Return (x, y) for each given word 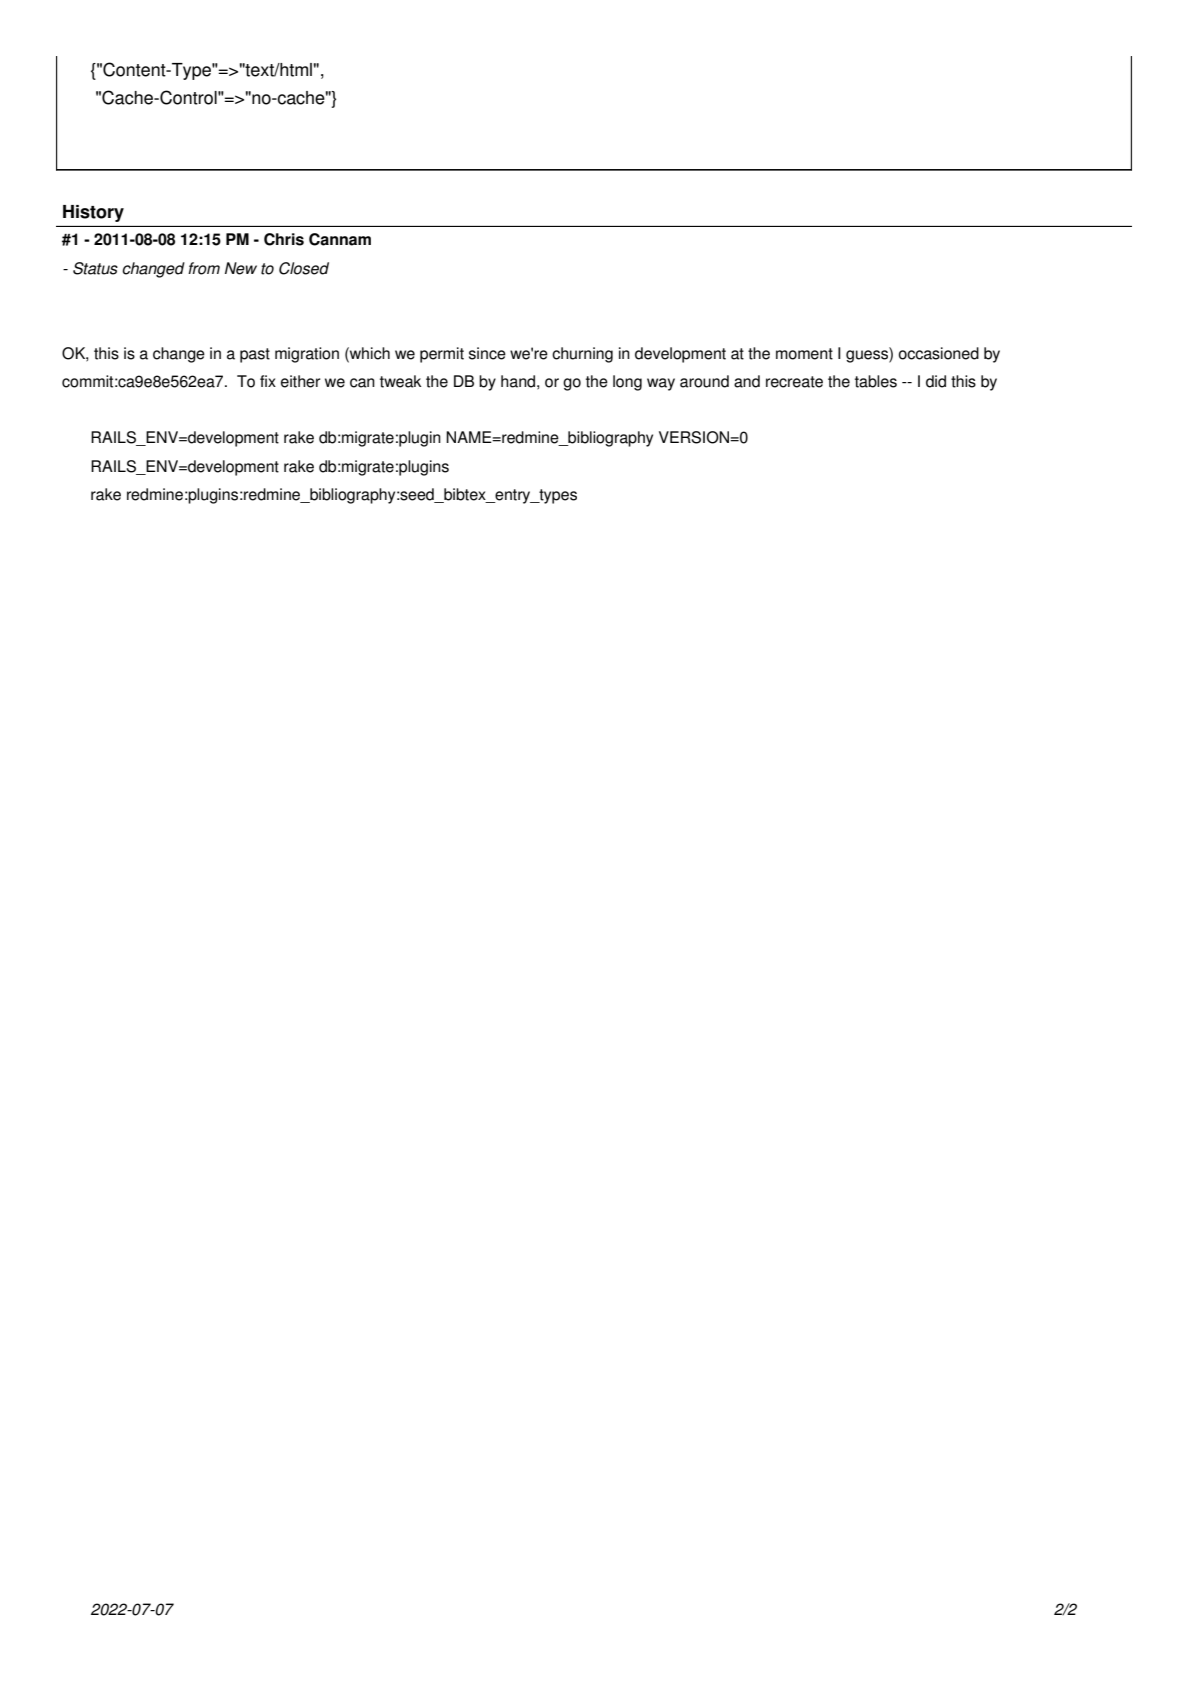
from (204, 268)
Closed (304, 268)
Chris (284, 239)
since (487, 353)
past (255, 355)
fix (268, 381)
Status (95, 268)
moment (804, 354)
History (93, 213)
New (241, 268)
